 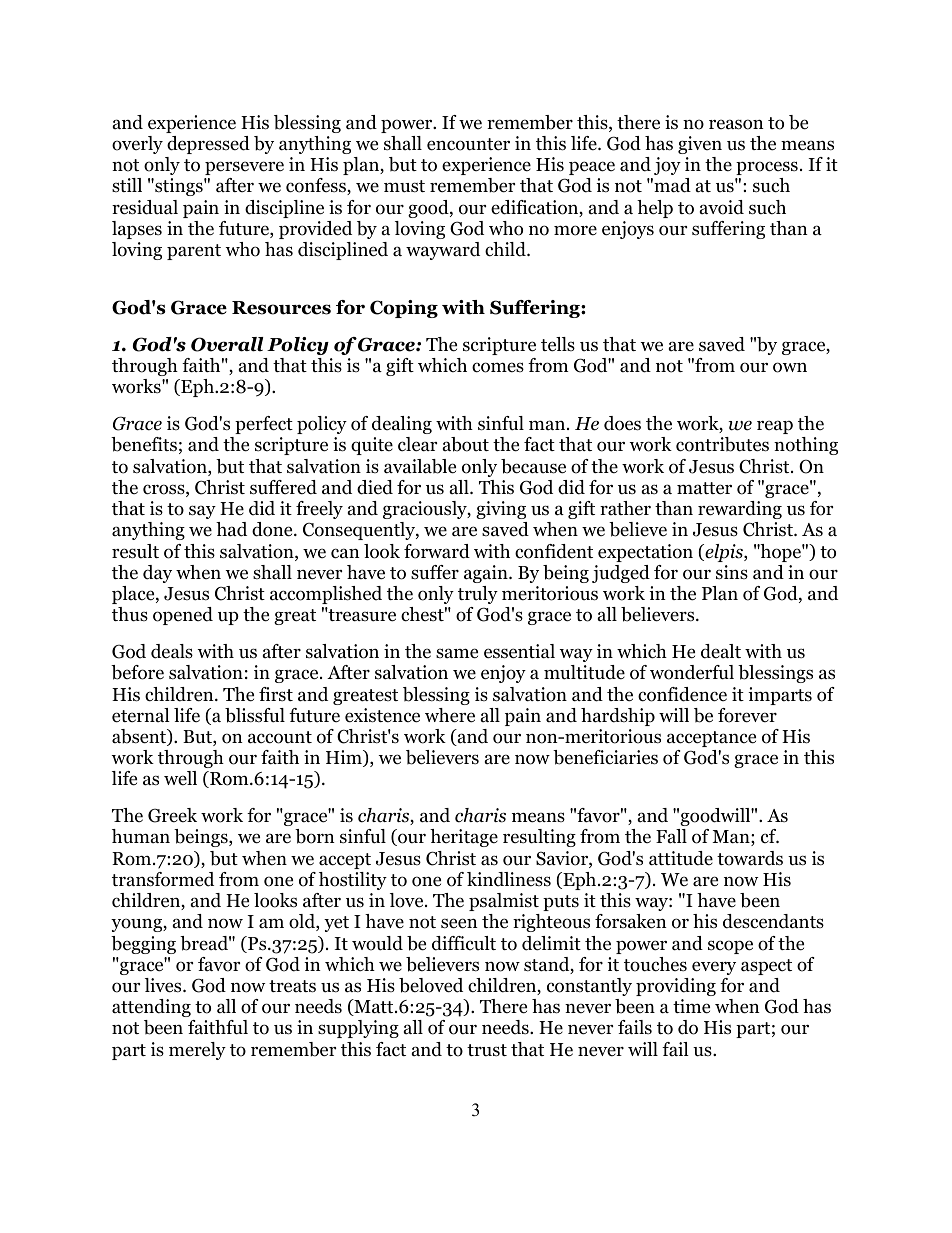 What do you see at coordinates (691, 1006) in the image?
I see `time` at bounding box center [691, 1006].
